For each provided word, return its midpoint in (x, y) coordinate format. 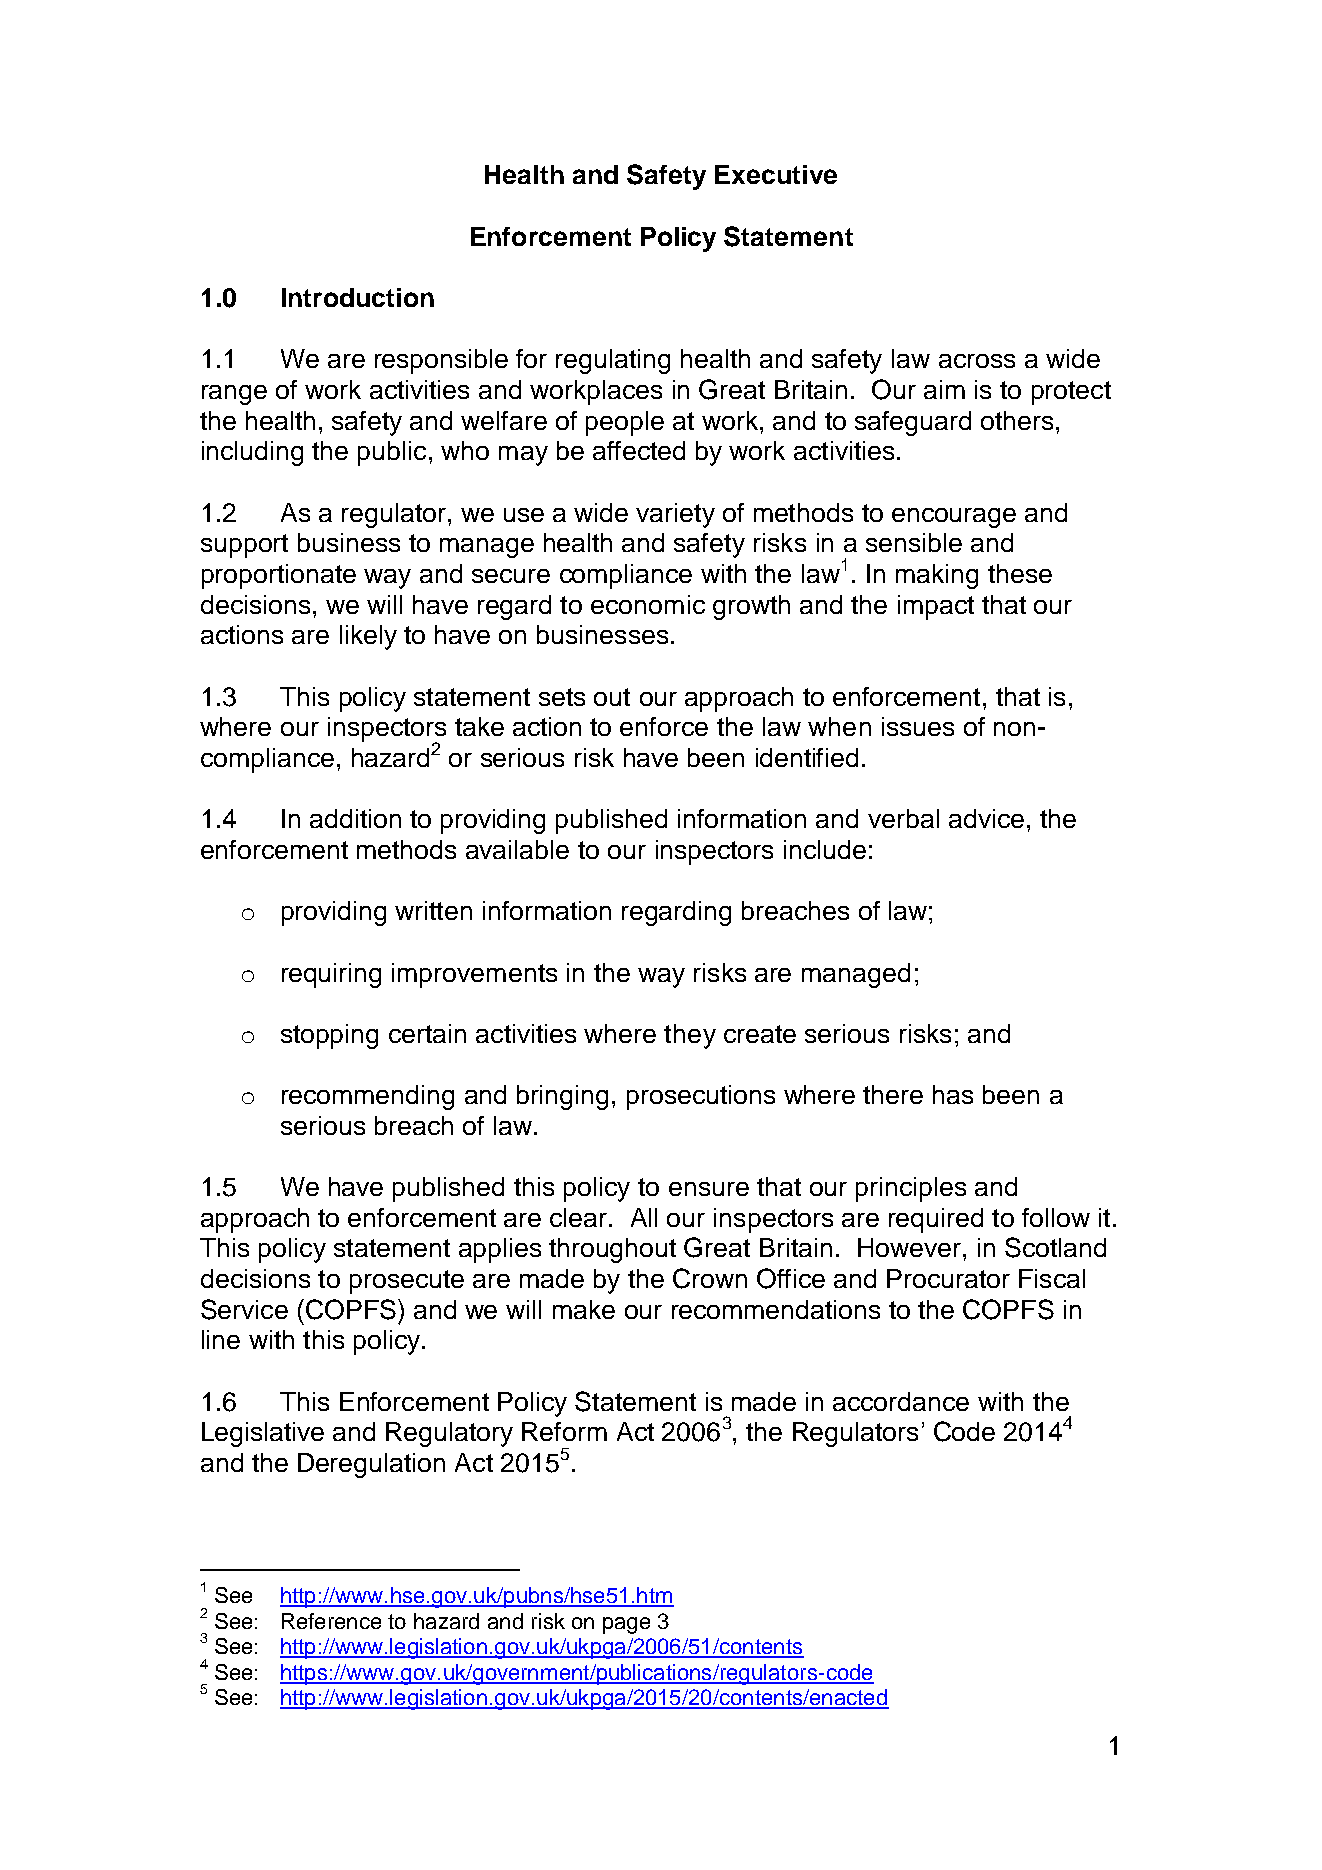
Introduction (358, 297)
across (977, 361)
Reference (331, 1621)
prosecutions (701, 1097)
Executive (776, 174)
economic (648, 604)
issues (918, 726)
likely (368, 637)
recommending (368, 1097)
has (953, 1094)
